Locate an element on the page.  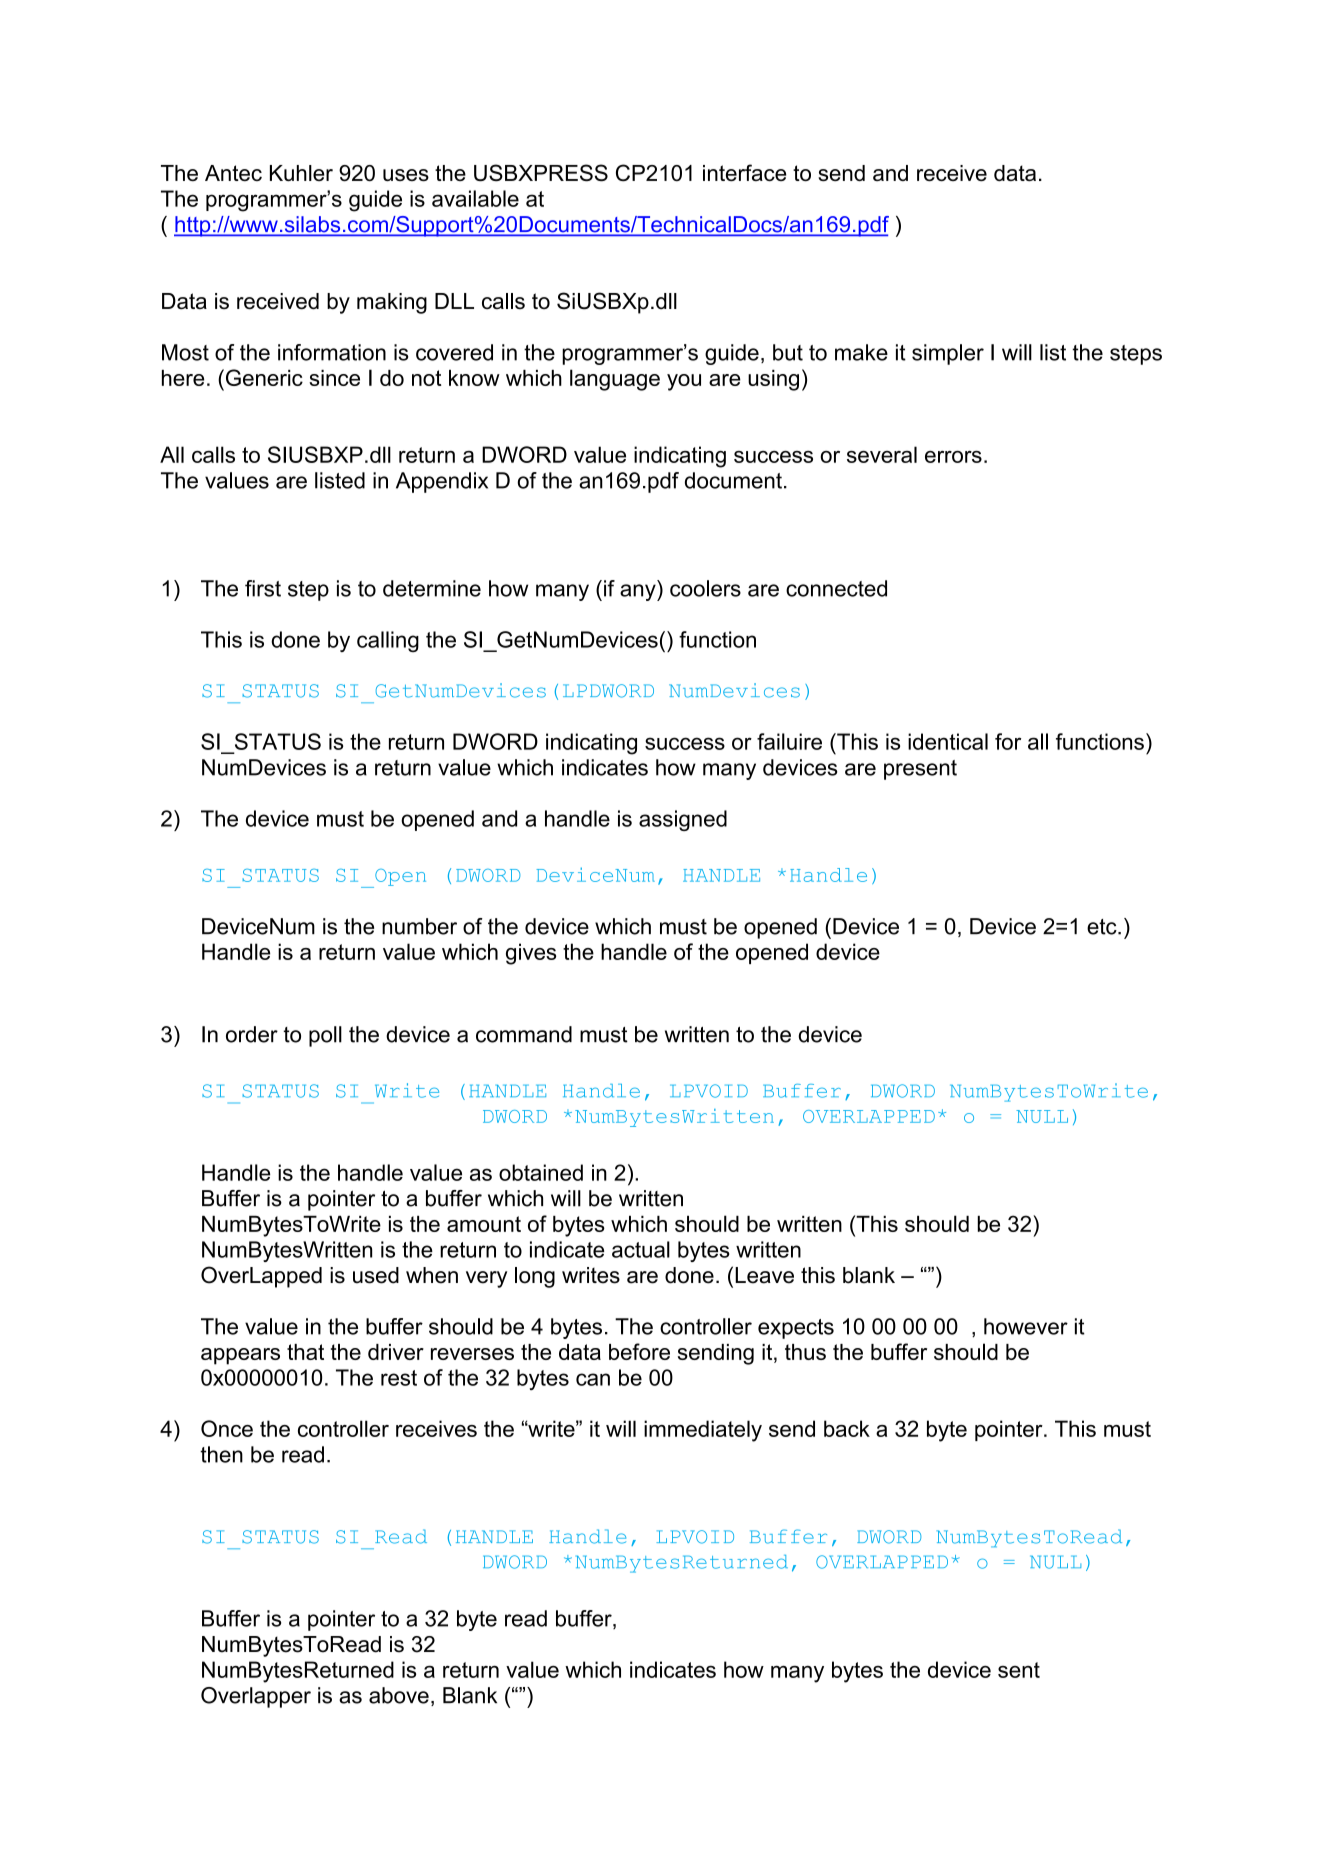
immediately is located at coordinates (703, 1431).
